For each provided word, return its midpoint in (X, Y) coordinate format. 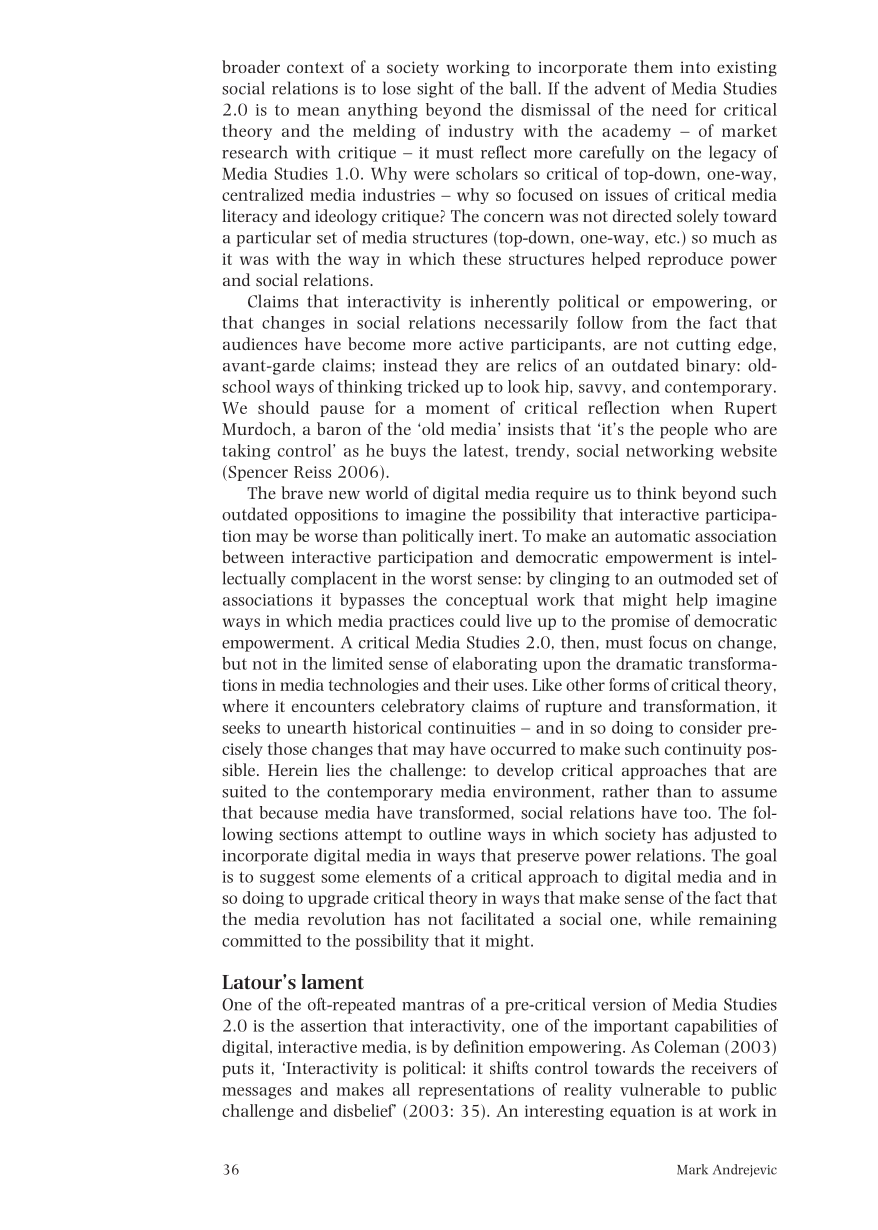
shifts (509, 1067)
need (669, 109)
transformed (465, 812)
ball (524, 88)
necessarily (526, 324)
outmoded (696, 578)
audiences (260, 343)
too (696, 813)
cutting (703, 346)
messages (256, 1093)
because (288, 812)
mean (318, 111)
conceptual (487, 601)
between (253, 556)
